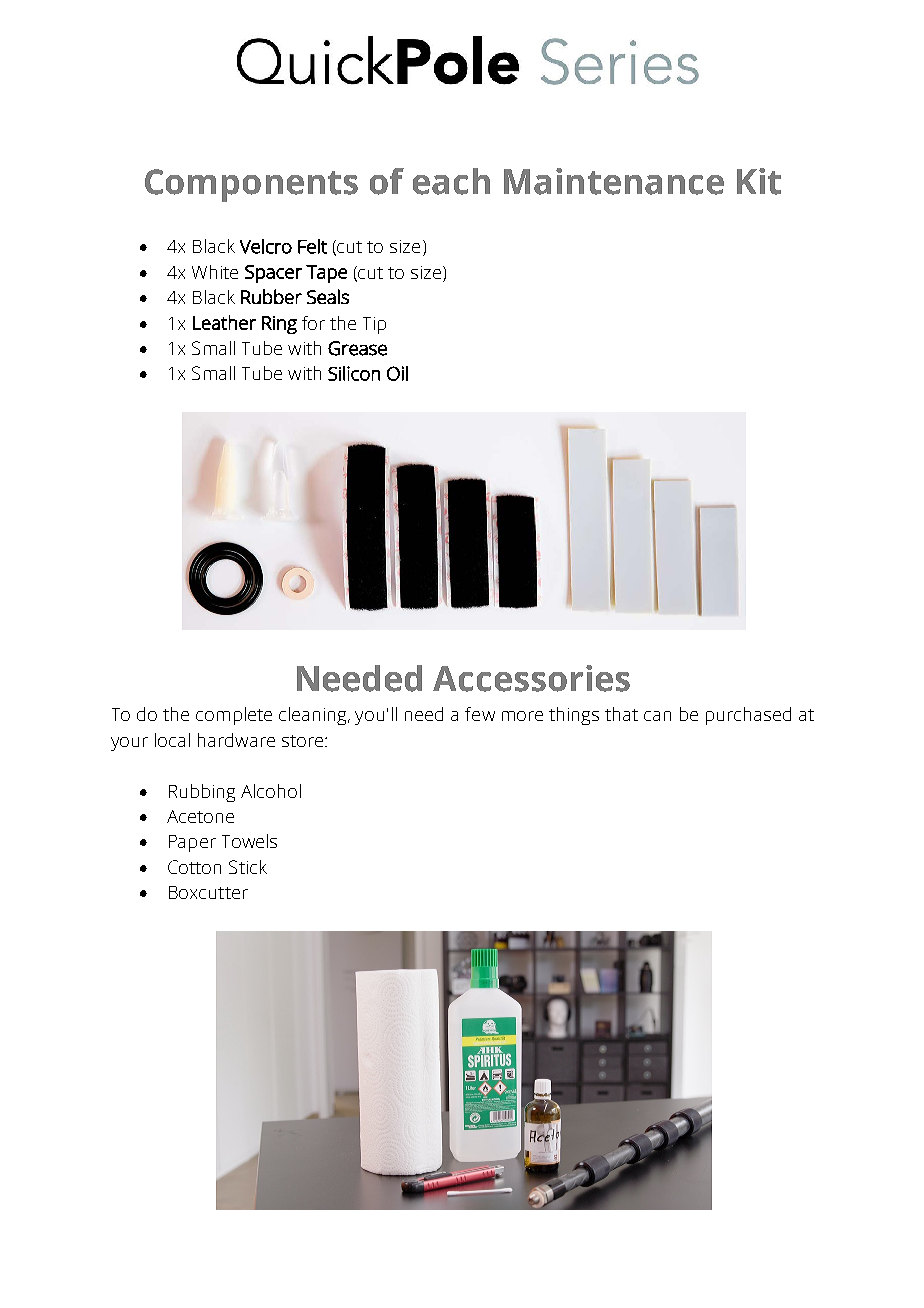 The height and width of the document is (1308, 924). What do you see at coordinates (249, 841) in the document?
I see `Towels` at bounding box center [249, 841].
